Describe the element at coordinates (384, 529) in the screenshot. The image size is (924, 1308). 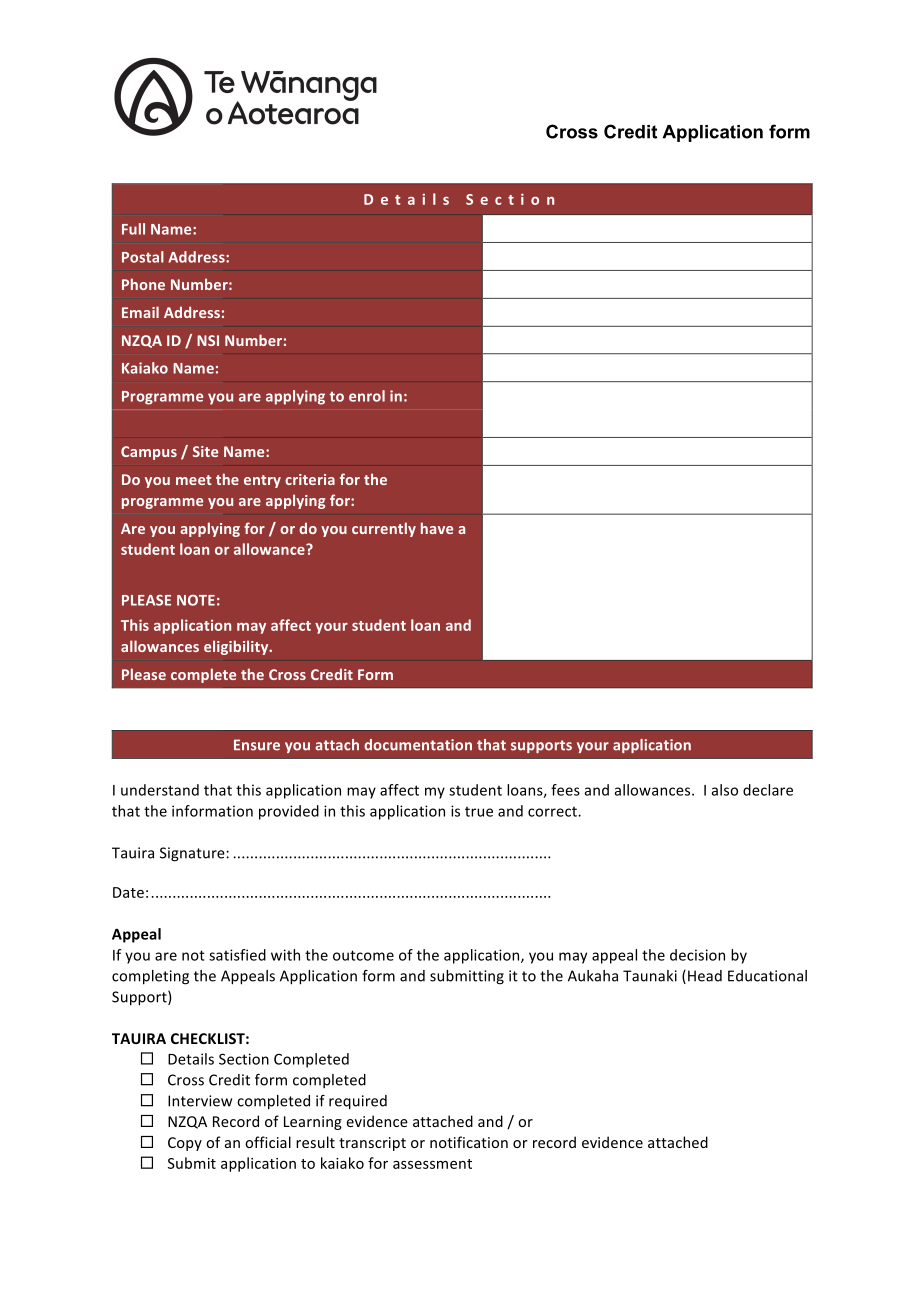
I see `currently` at that location.
